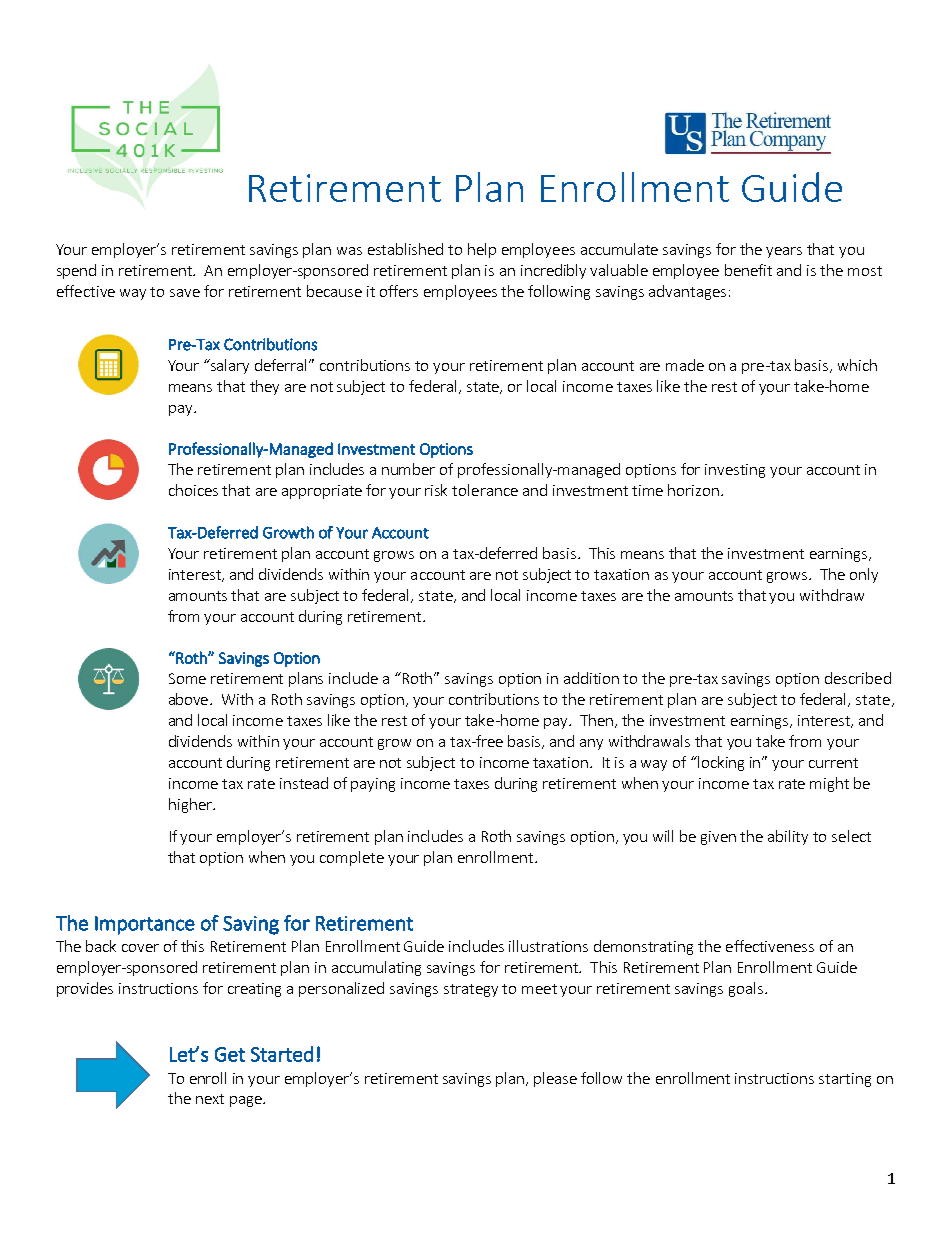  I want to click on save, so click(185, 293).
